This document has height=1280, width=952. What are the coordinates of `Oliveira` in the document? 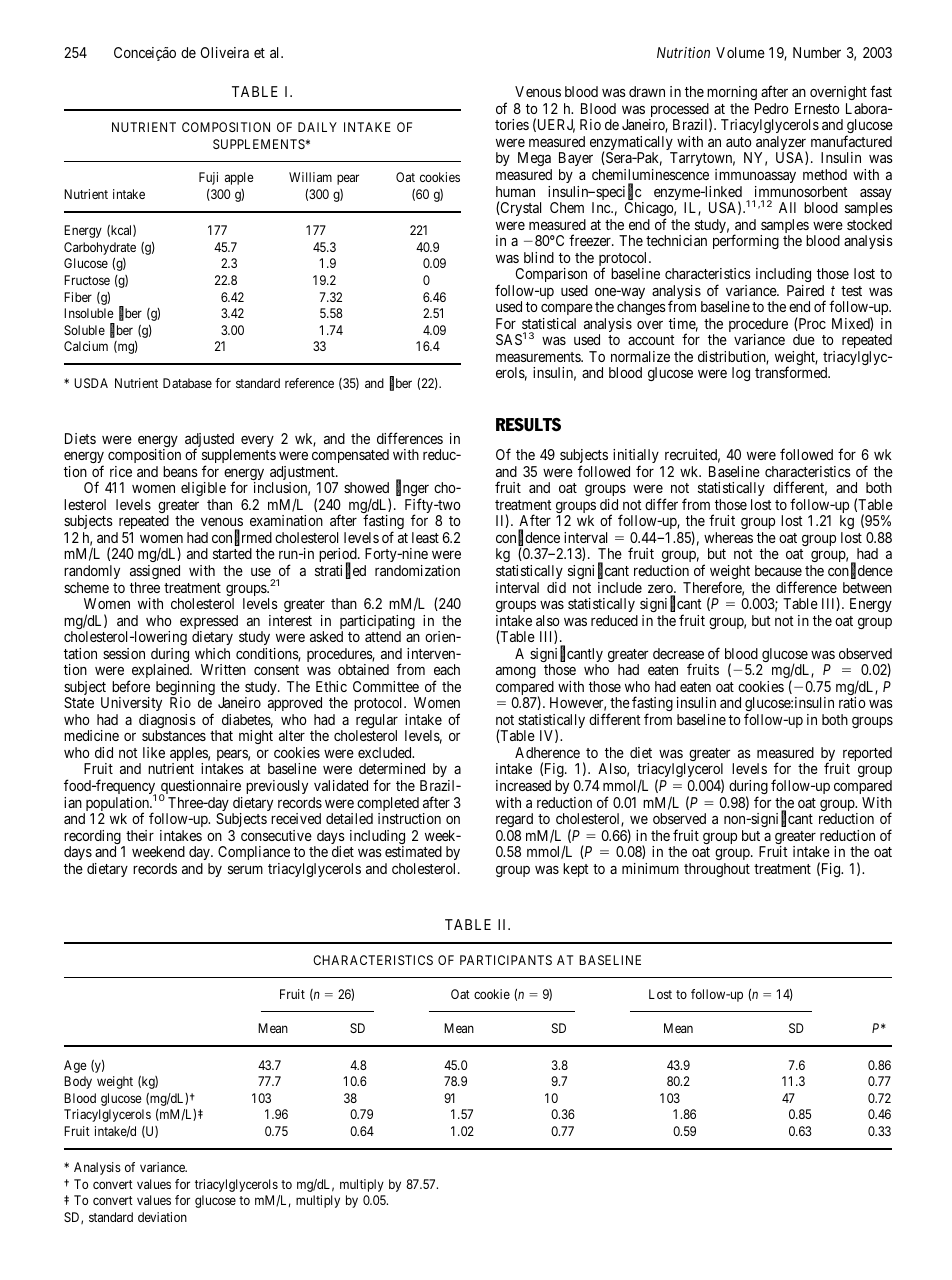 It's located at (225, 52).
